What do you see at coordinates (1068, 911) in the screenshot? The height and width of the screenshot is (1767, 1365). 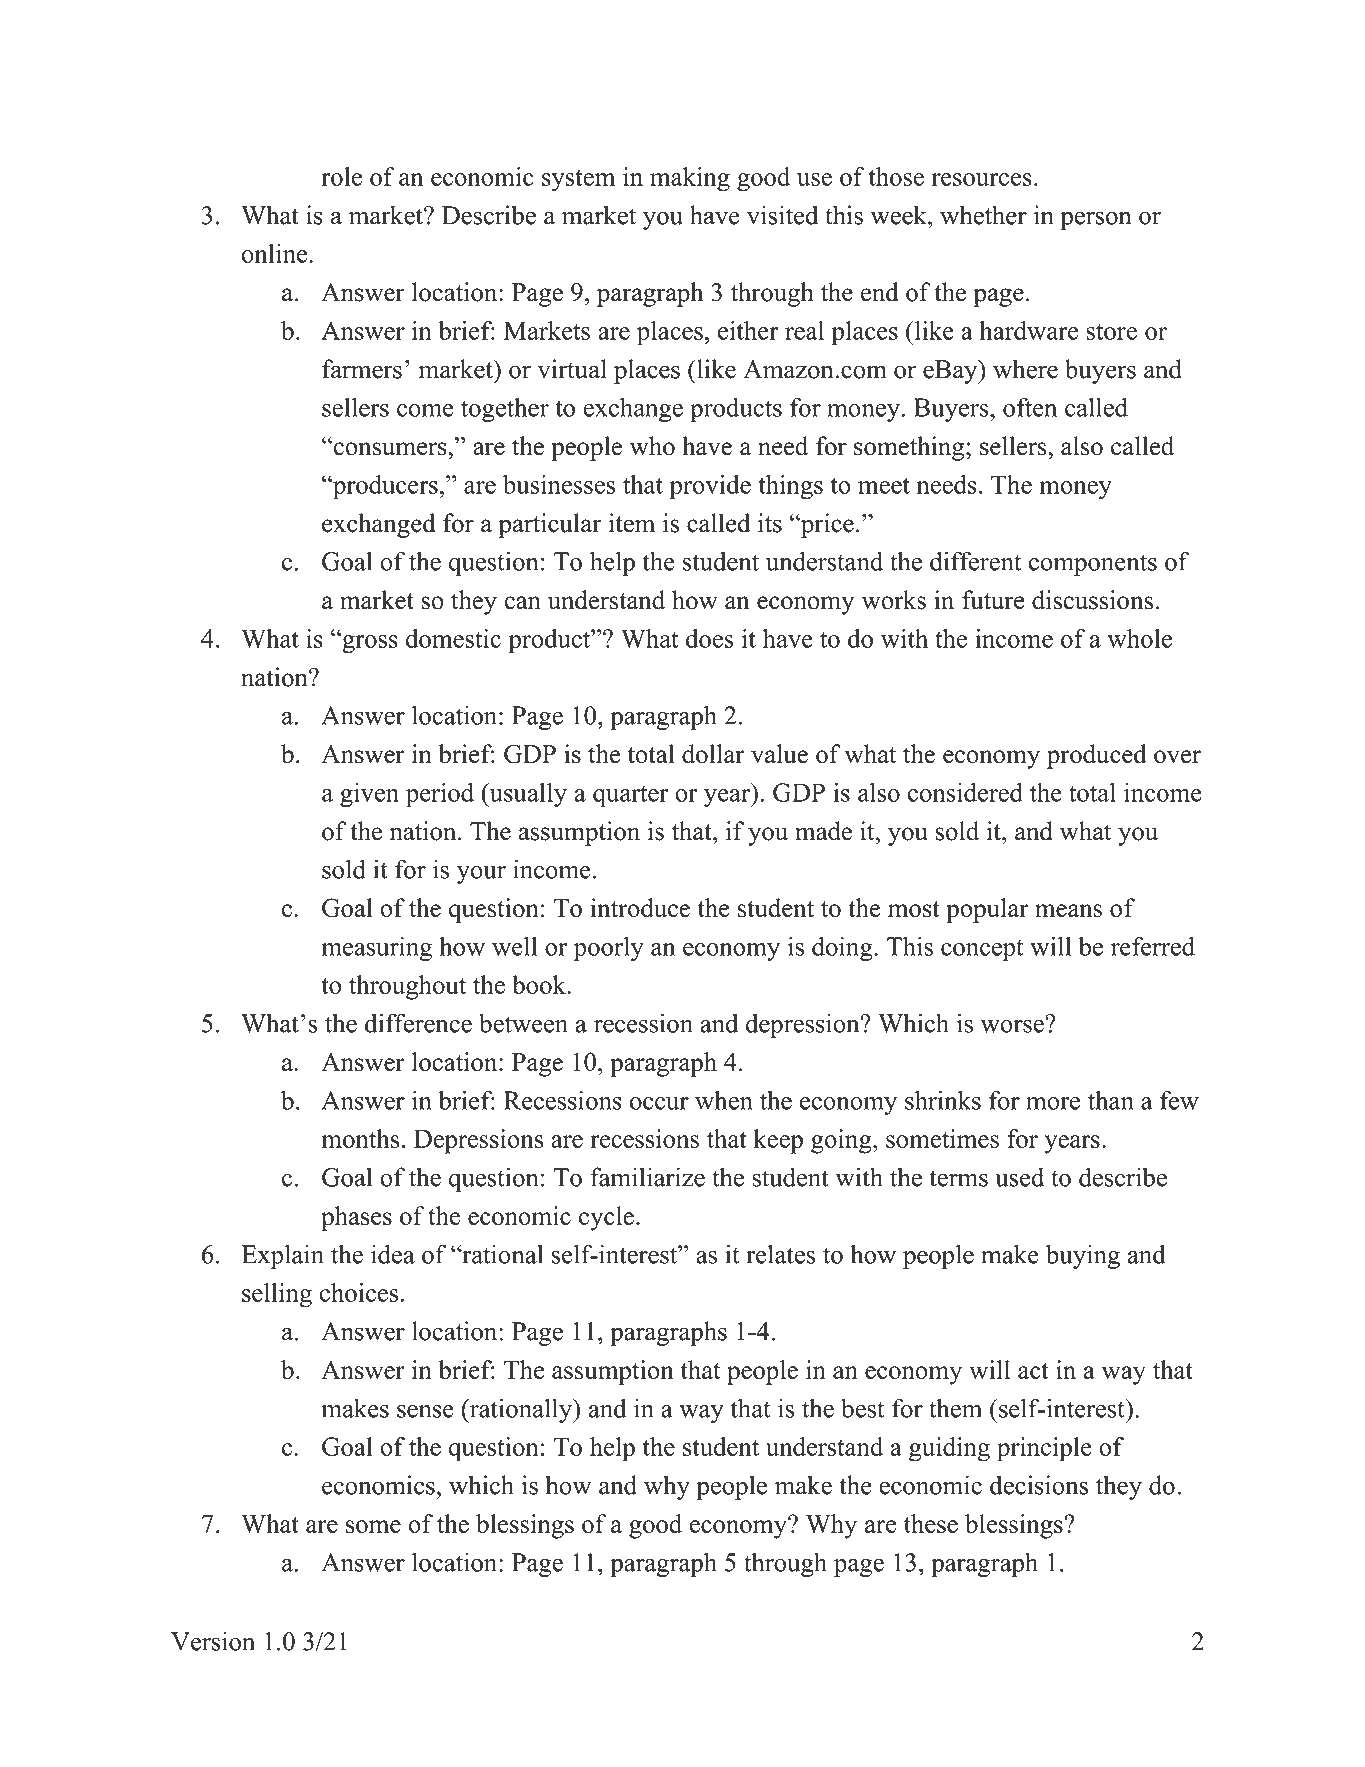 I see `means` at bounding box center [1068, 911].
